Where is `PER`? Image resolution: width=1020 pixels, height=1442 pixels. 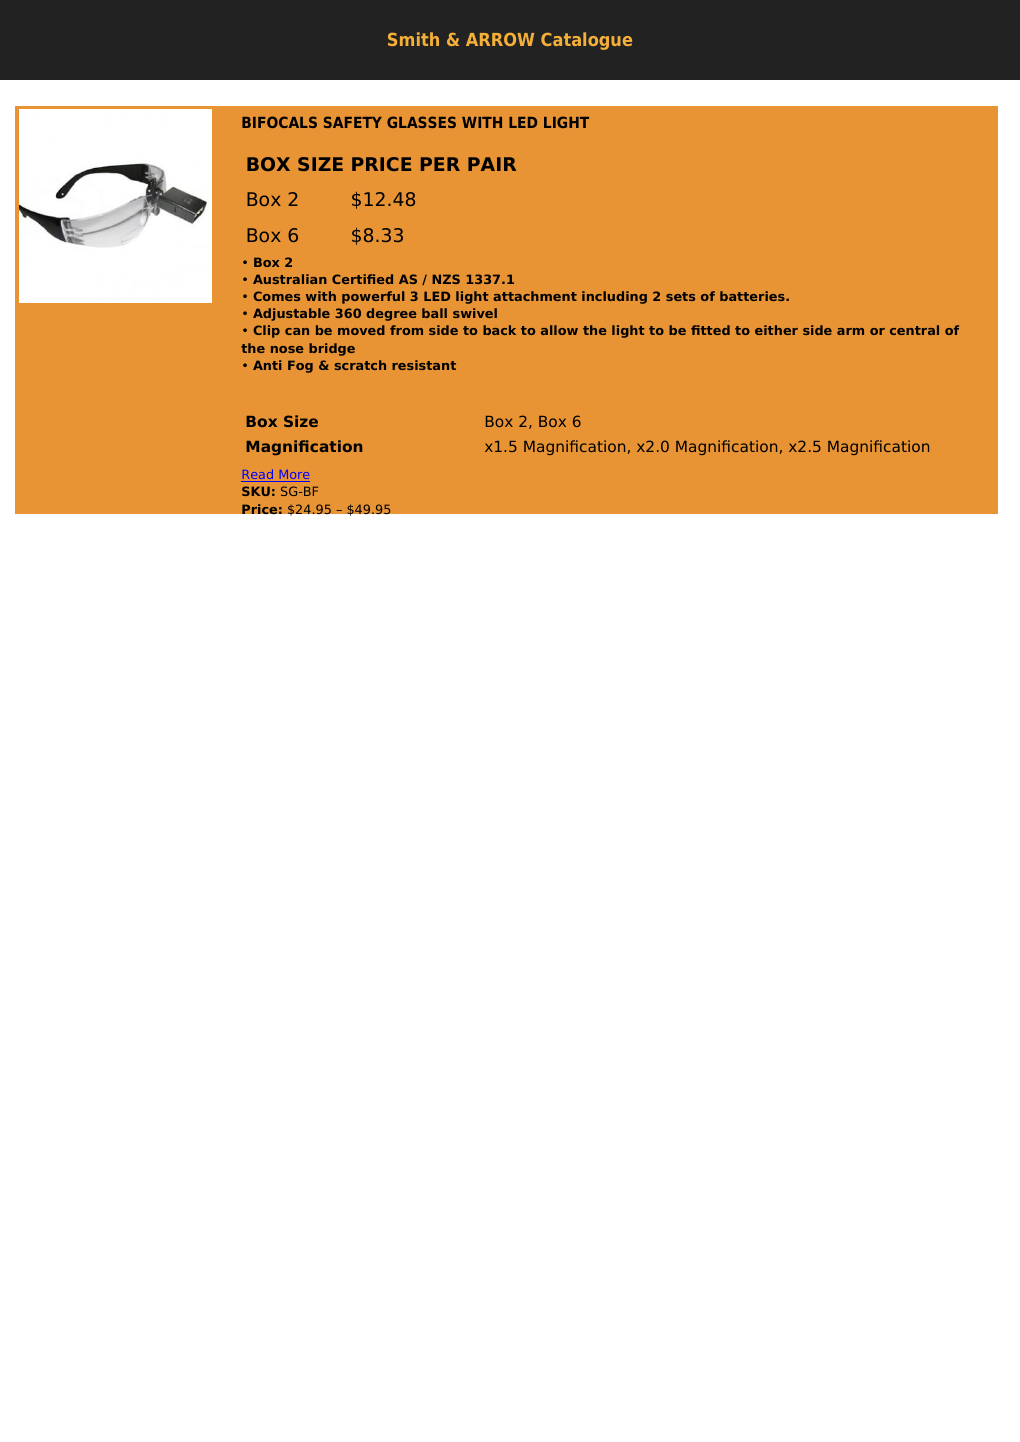
PER is located at coordinates (440, 164).
